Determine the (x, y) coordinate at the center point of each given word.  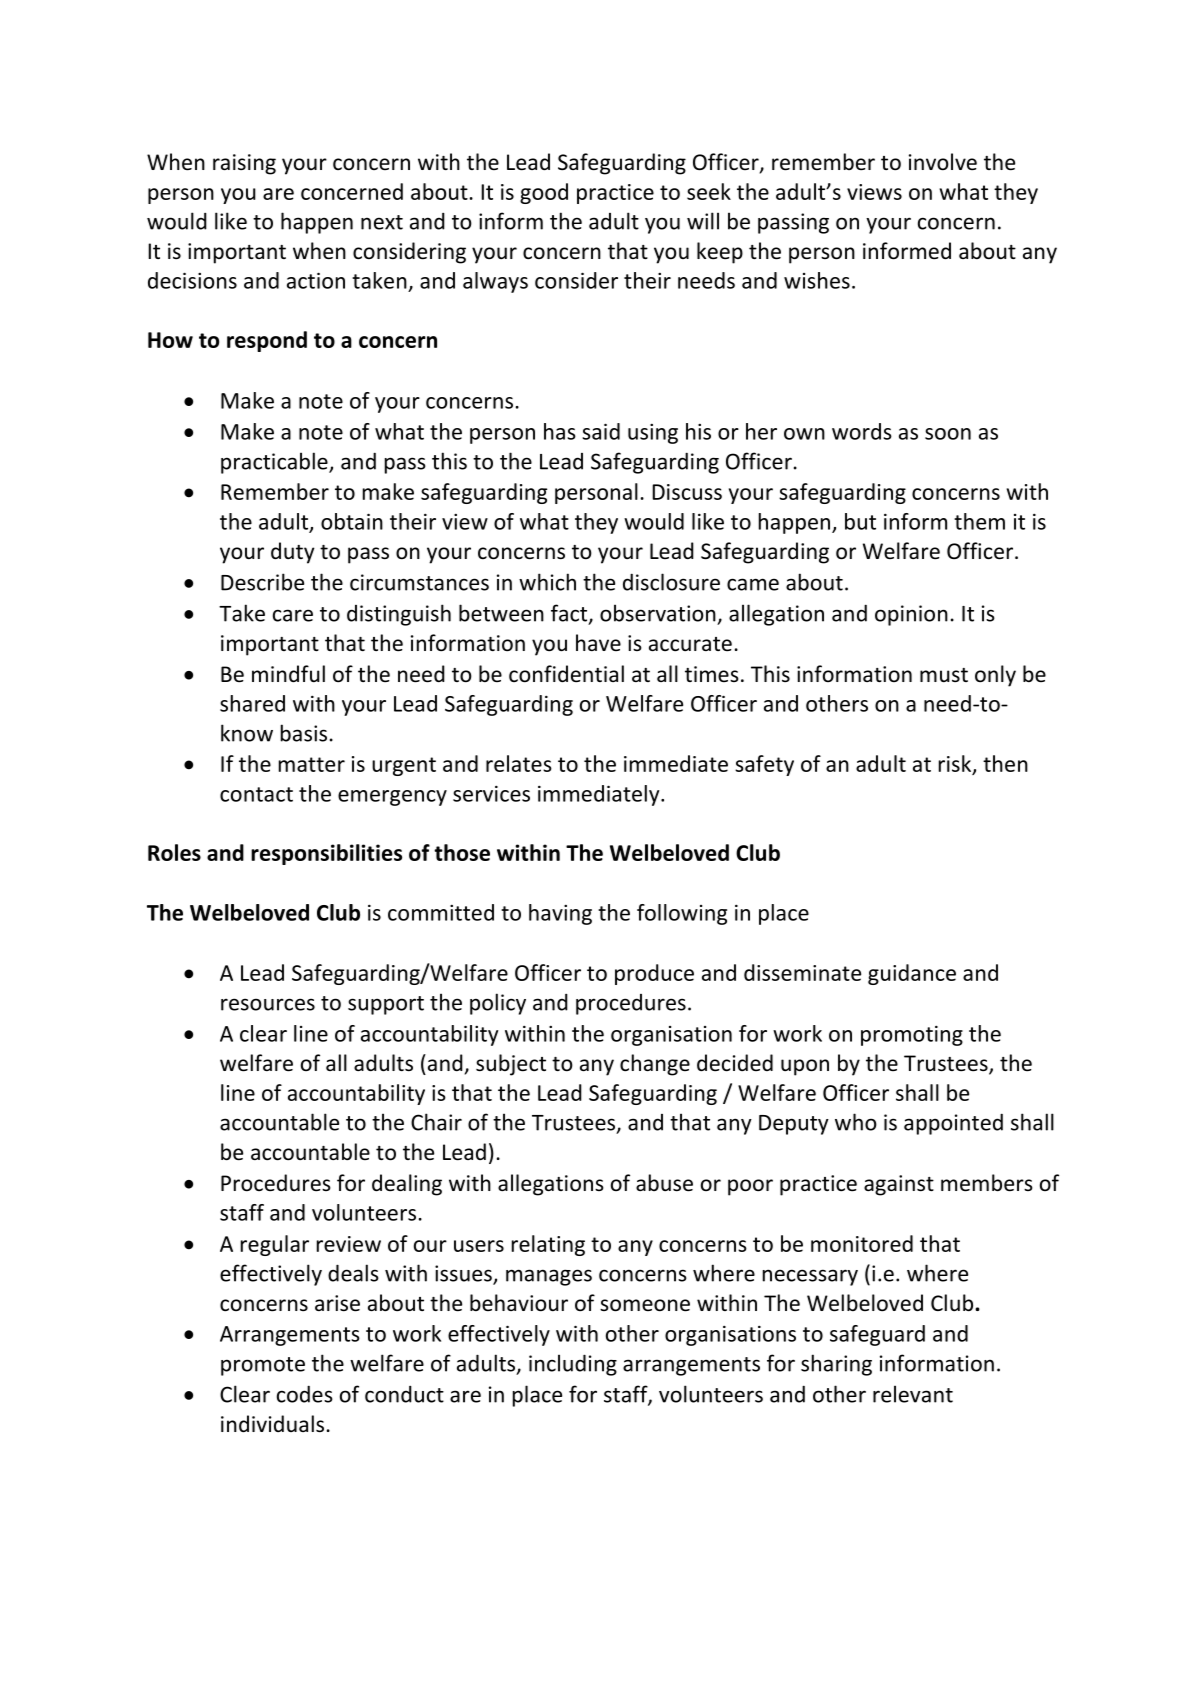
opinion (911, 615)
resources (268, 1004)
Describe (262, 582)
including (573, 1365)
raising (244, 164)
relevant (913, 1394)
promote (263, 1366)
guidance (912, 974)
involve (943, 162)
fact (570, 614)
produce (654, 974)
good (544, 193)
